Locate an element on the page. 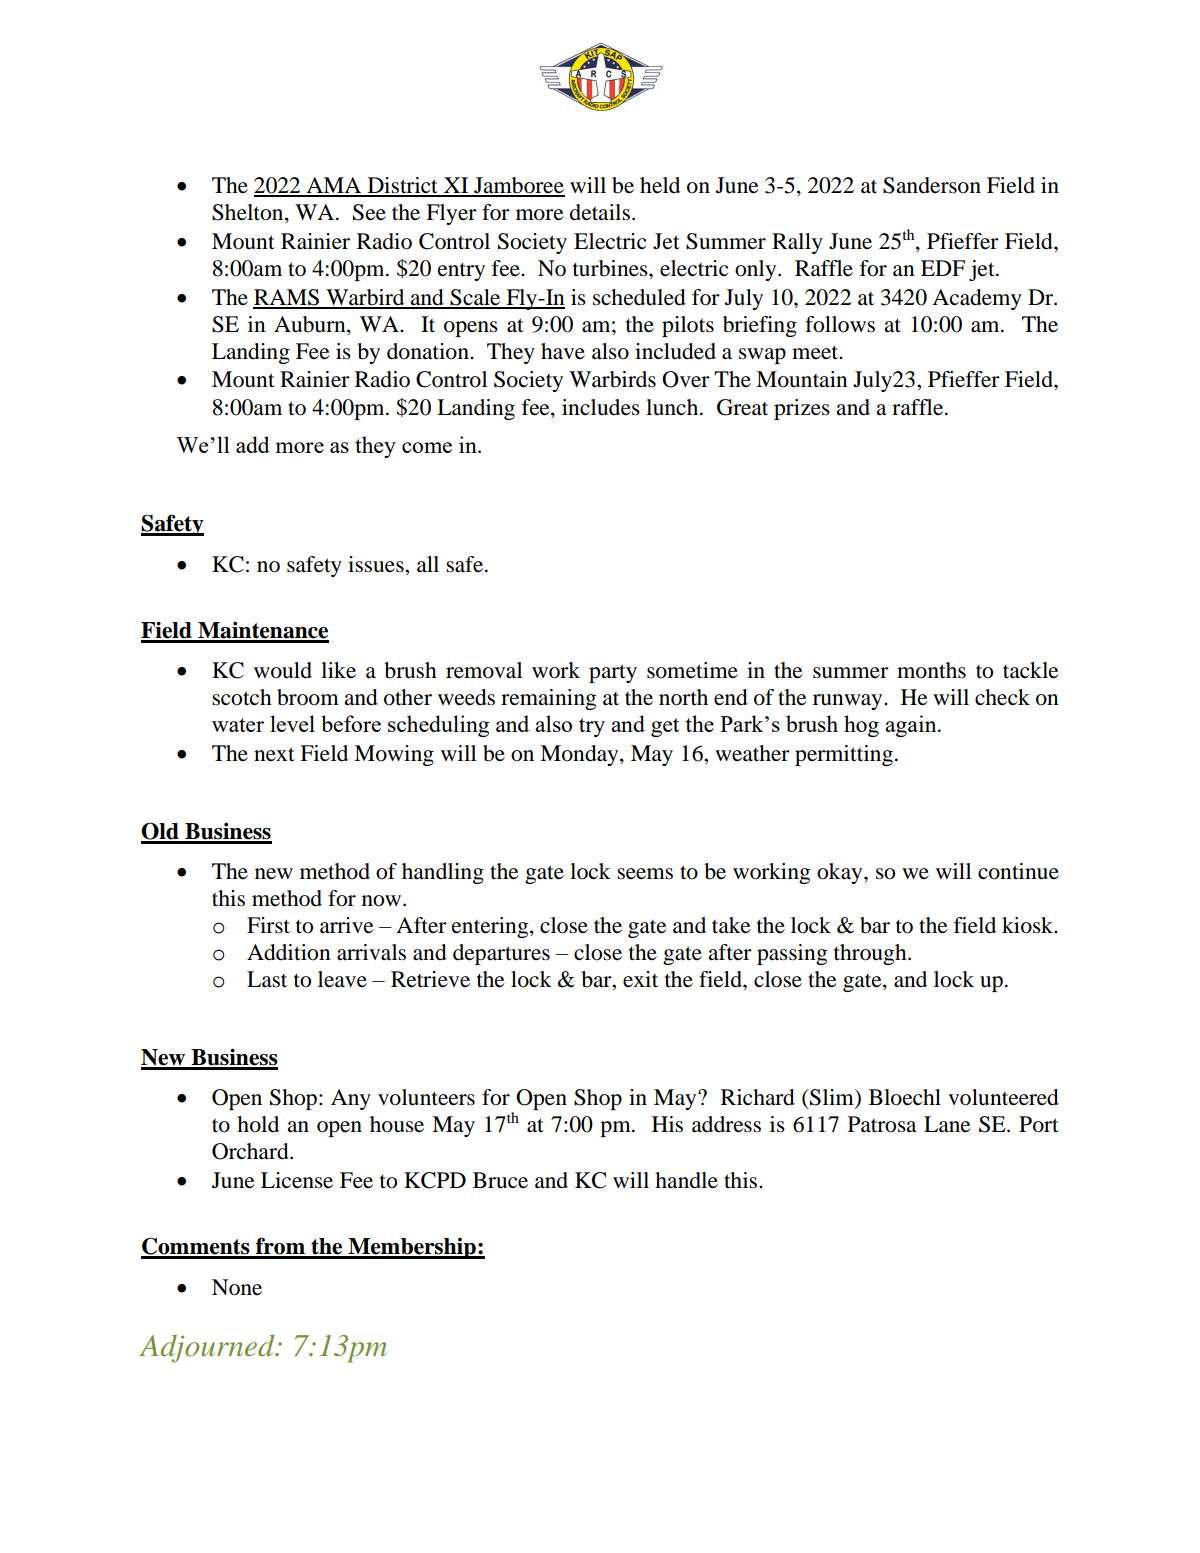  again is located at coordinates (912, 726).
